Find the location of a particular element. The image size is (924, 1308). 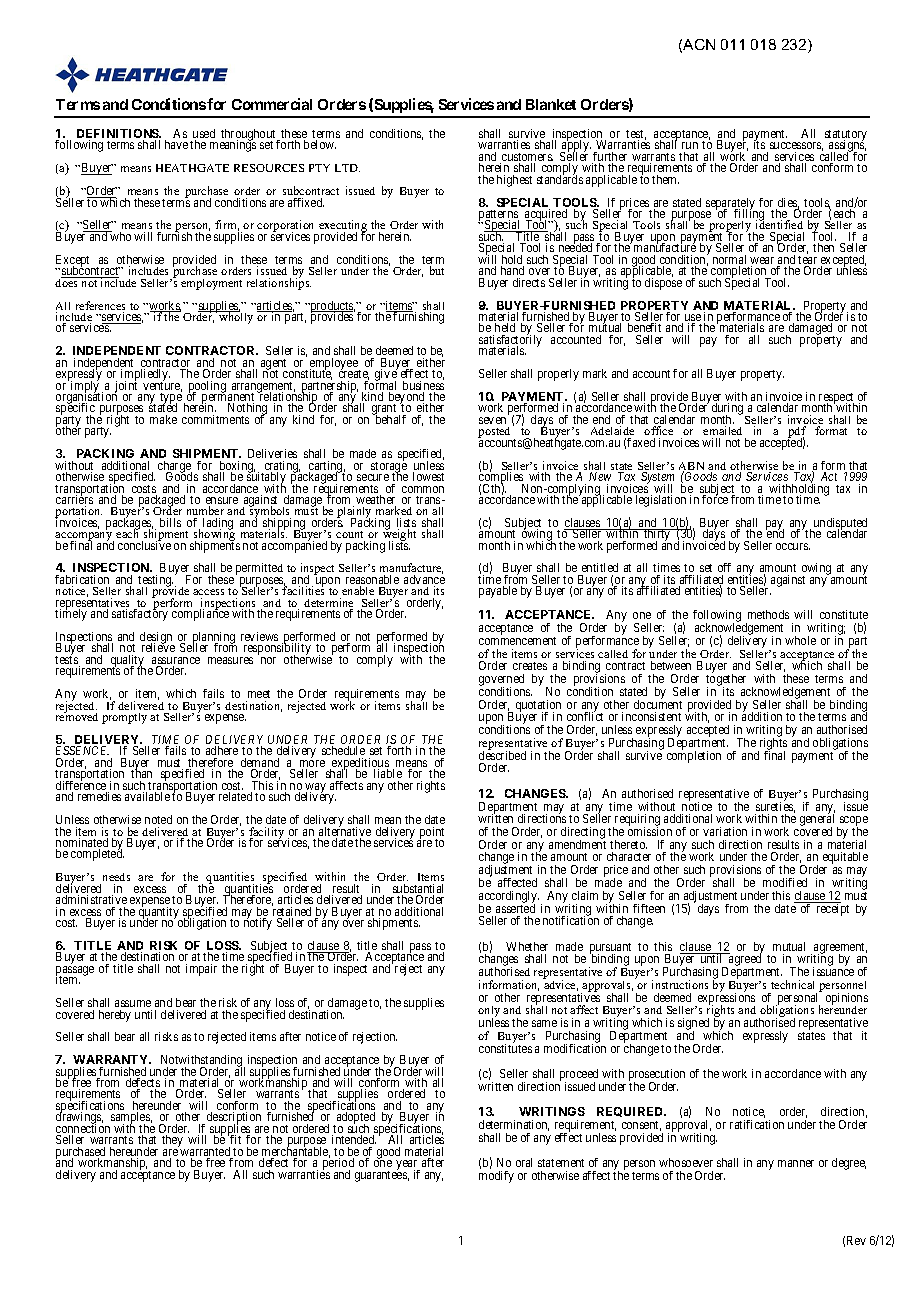

technical is located at coordinates (792, 984).
